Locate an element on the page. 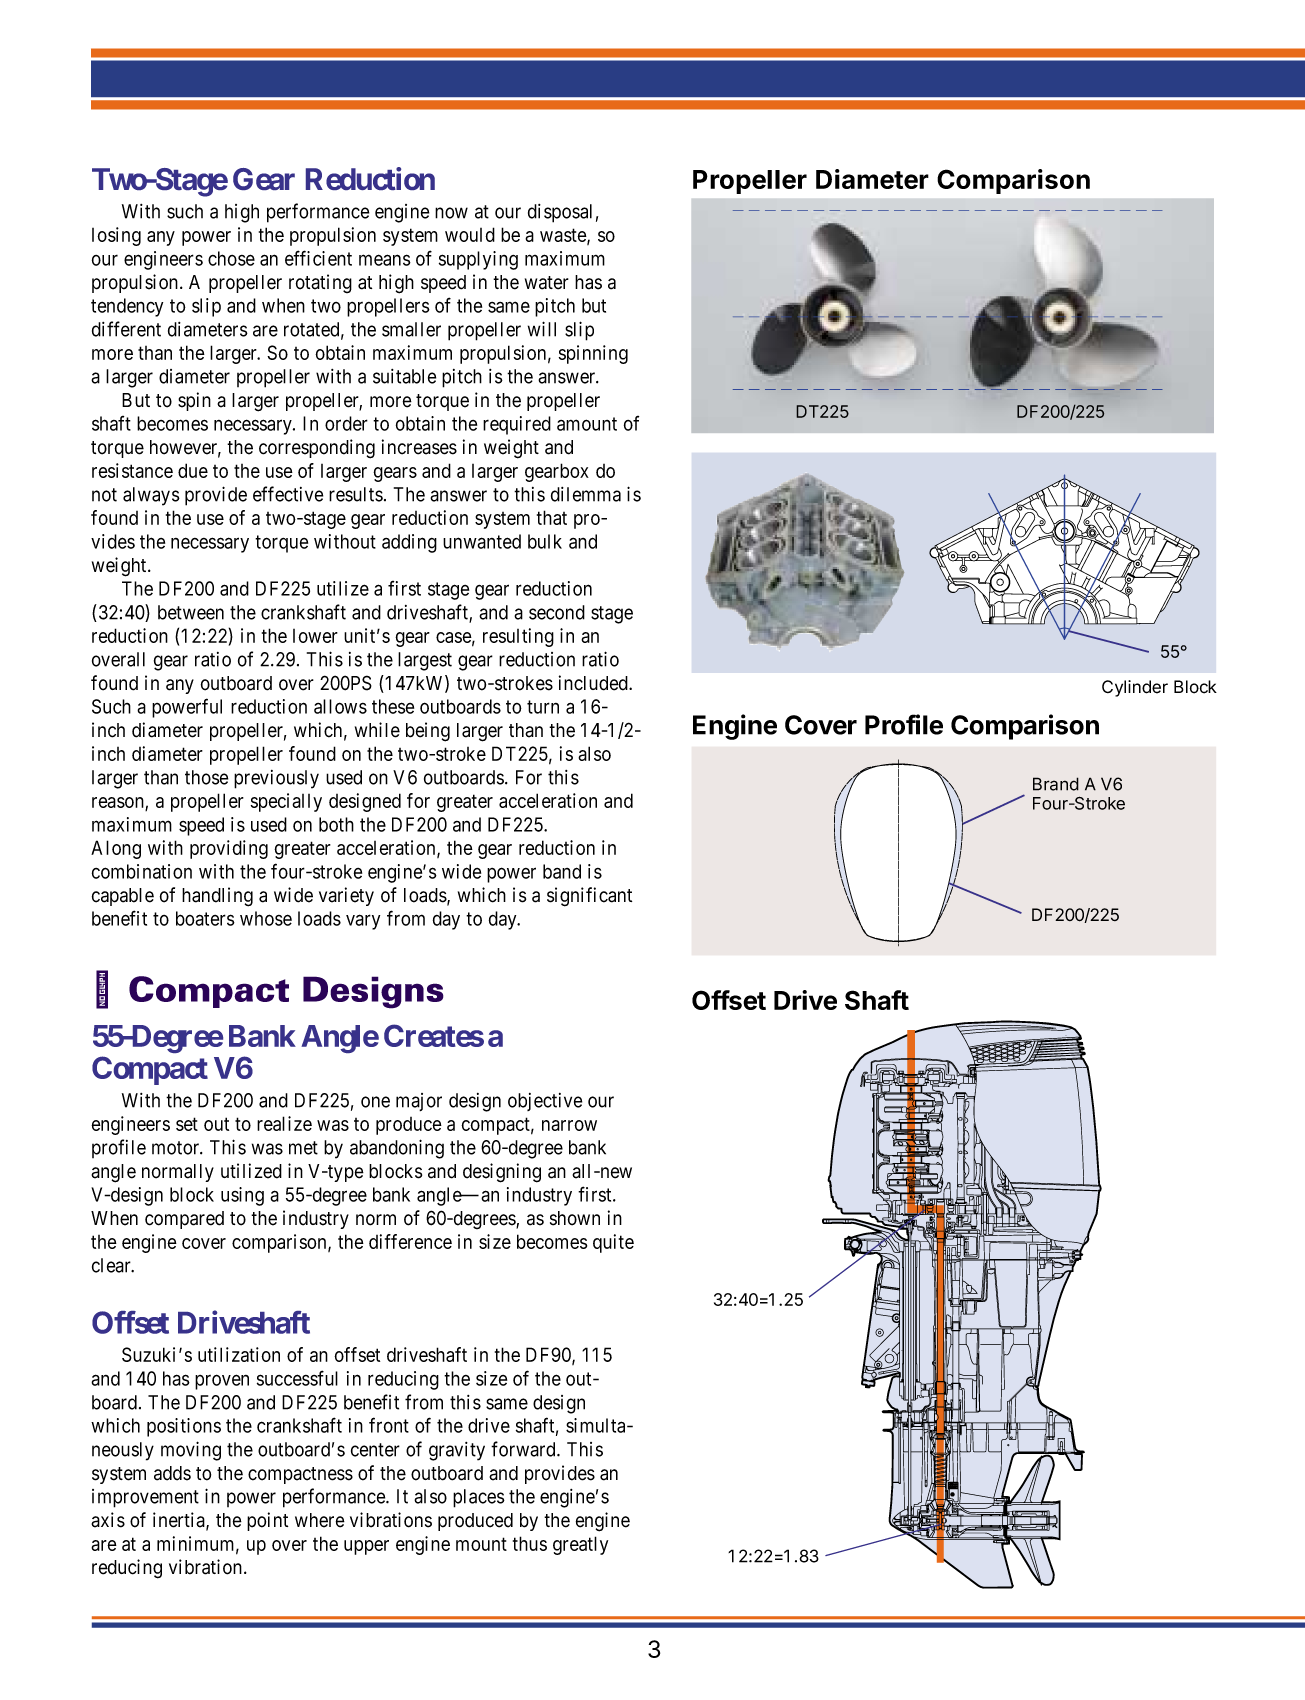 The image size is (1305, 1700). realize is located at coordinates (284, 1123).
